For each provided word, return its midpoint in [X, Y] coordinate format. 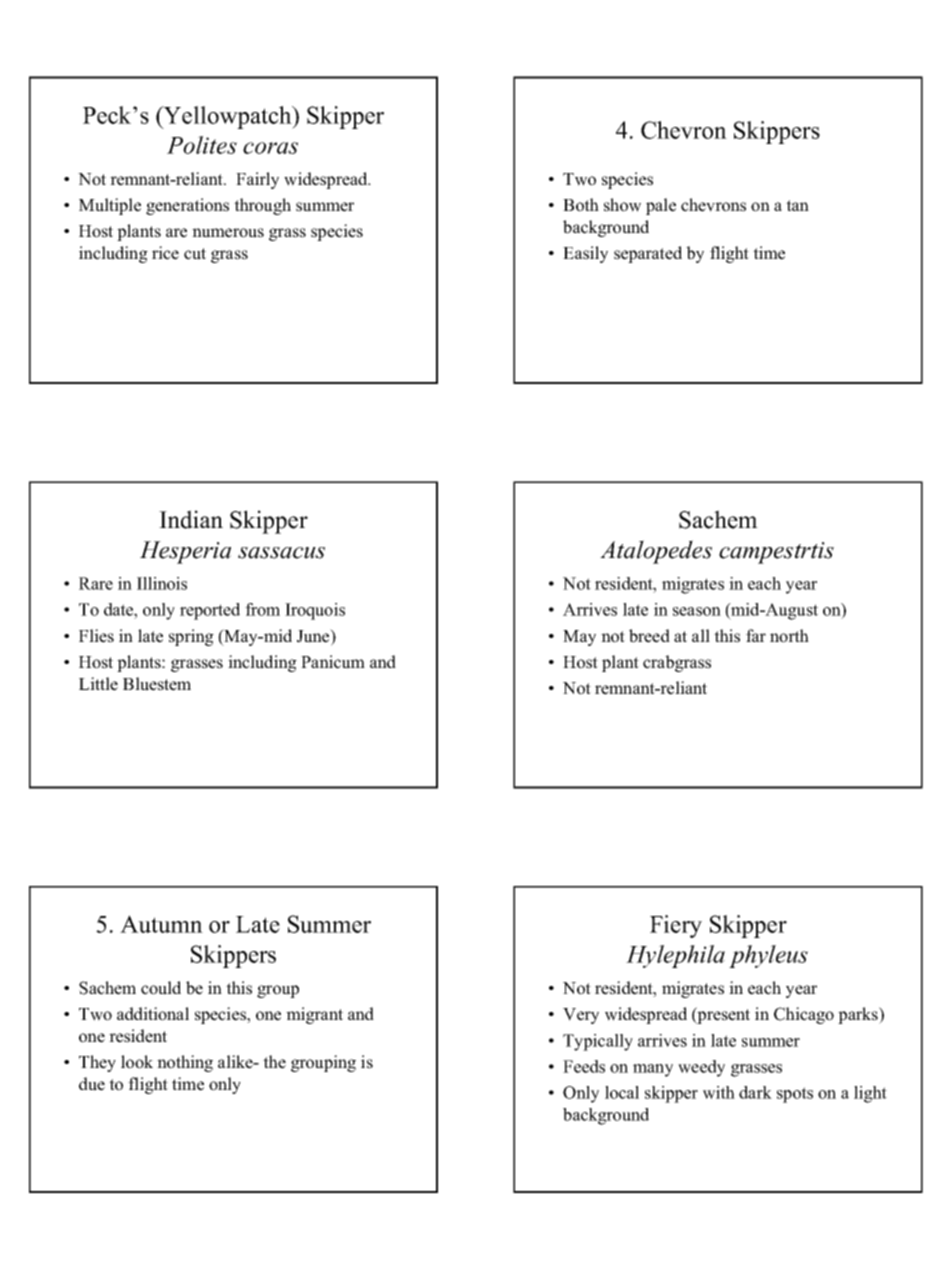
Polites [202, 145]
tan [797, 205]
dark [755, 1092]
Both [581, 205]
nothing [185, 1063]
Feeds [584, 1066]
